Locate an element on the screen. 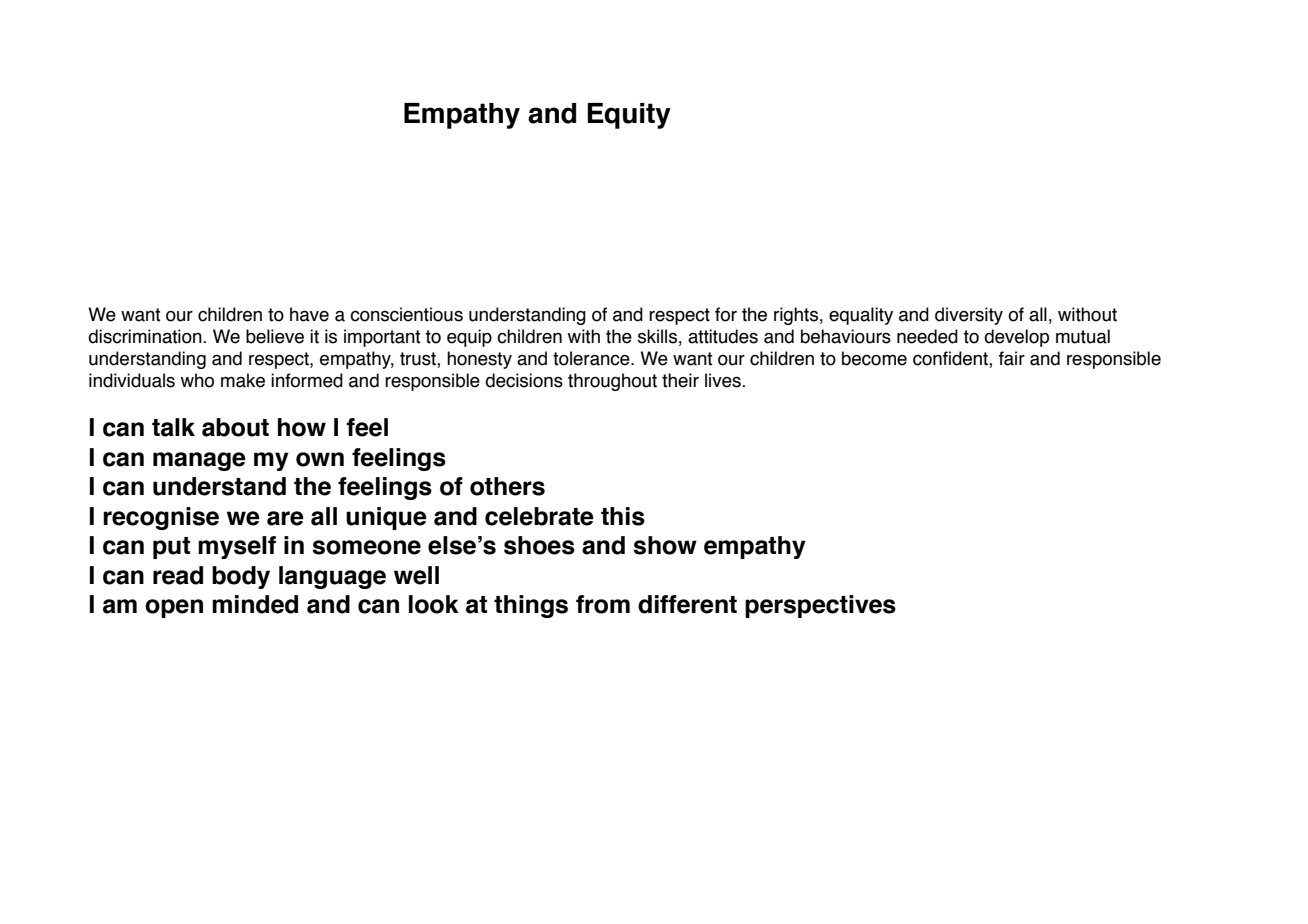  perspectives is located at coordinates (820, 606).
